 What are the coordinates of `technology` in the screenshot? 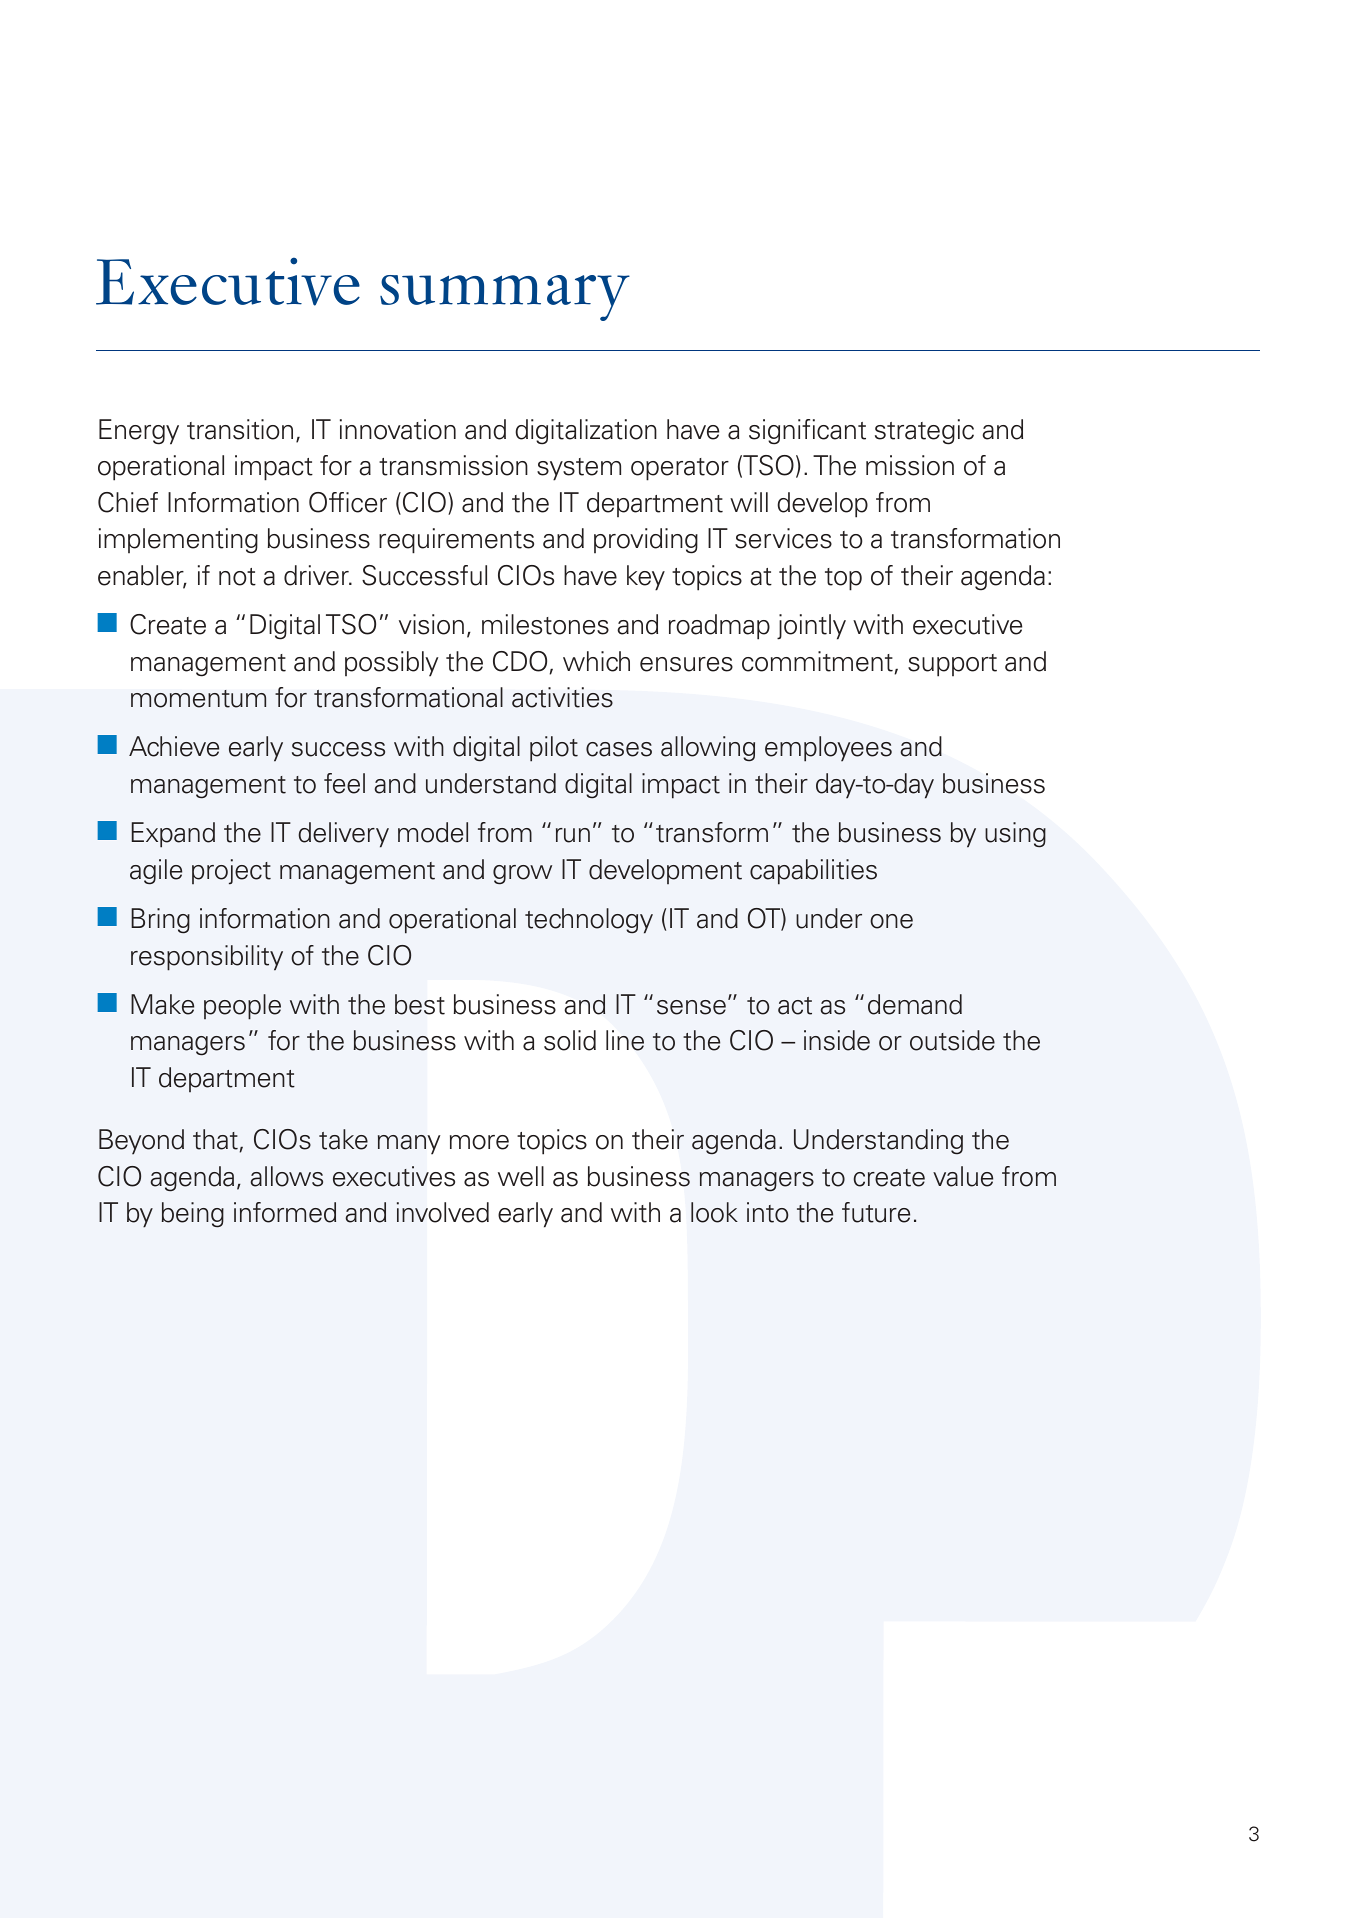 It's located at (589, 921).
